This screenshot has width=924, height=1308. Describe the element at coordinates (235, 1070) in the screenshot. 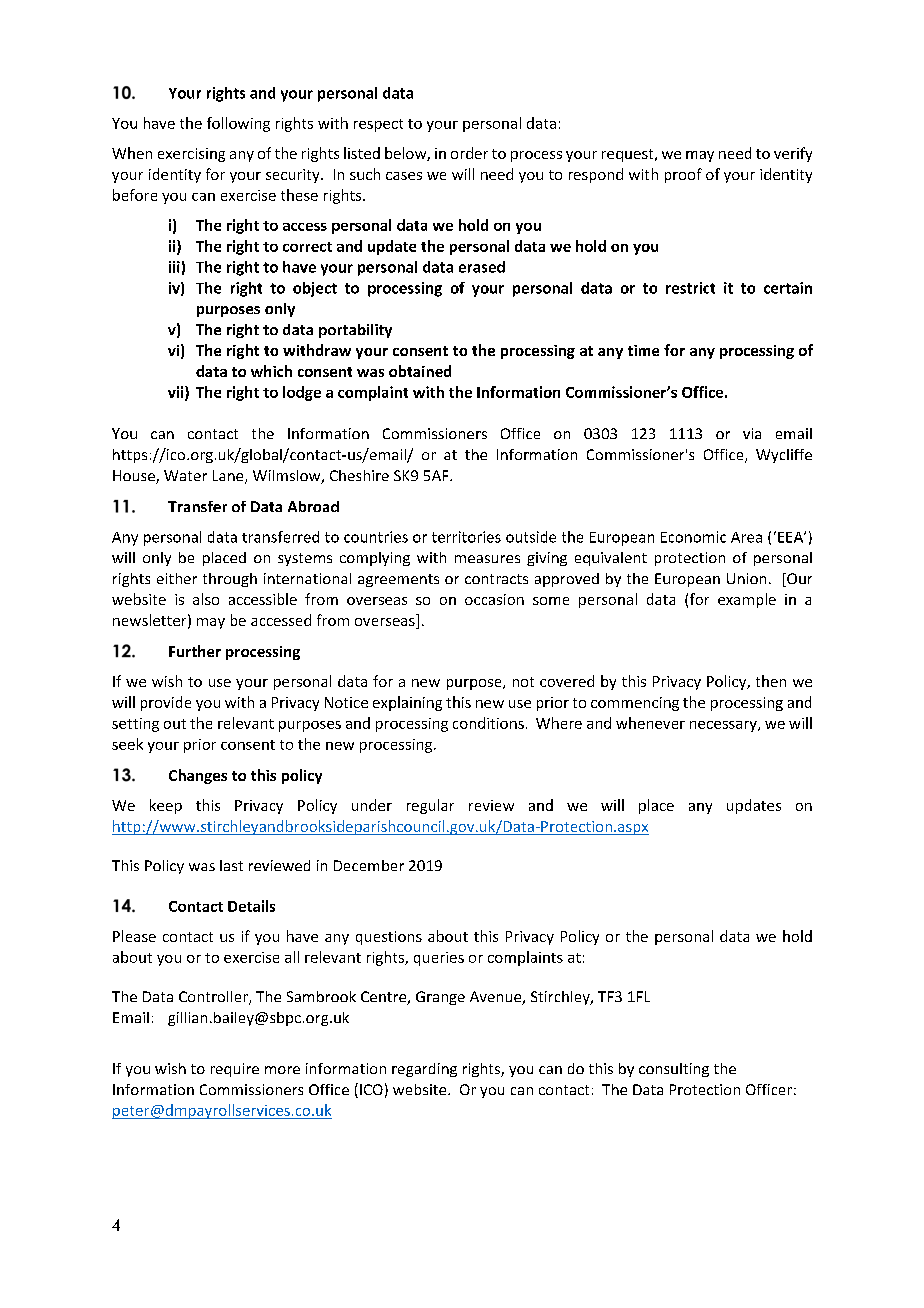

I see `require` at that location.
